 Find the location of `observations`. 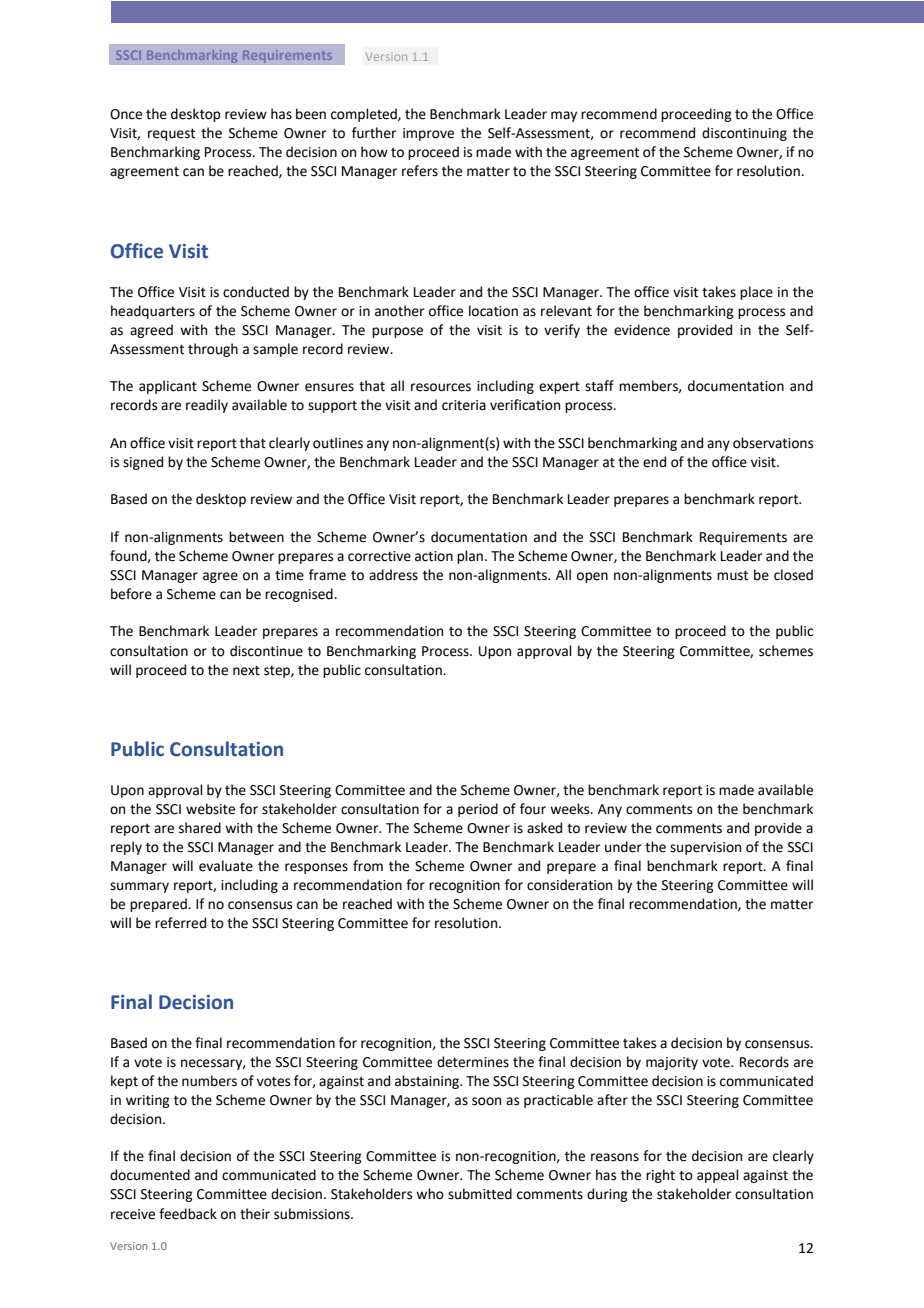

observations is located at coordinates (773, 443).
